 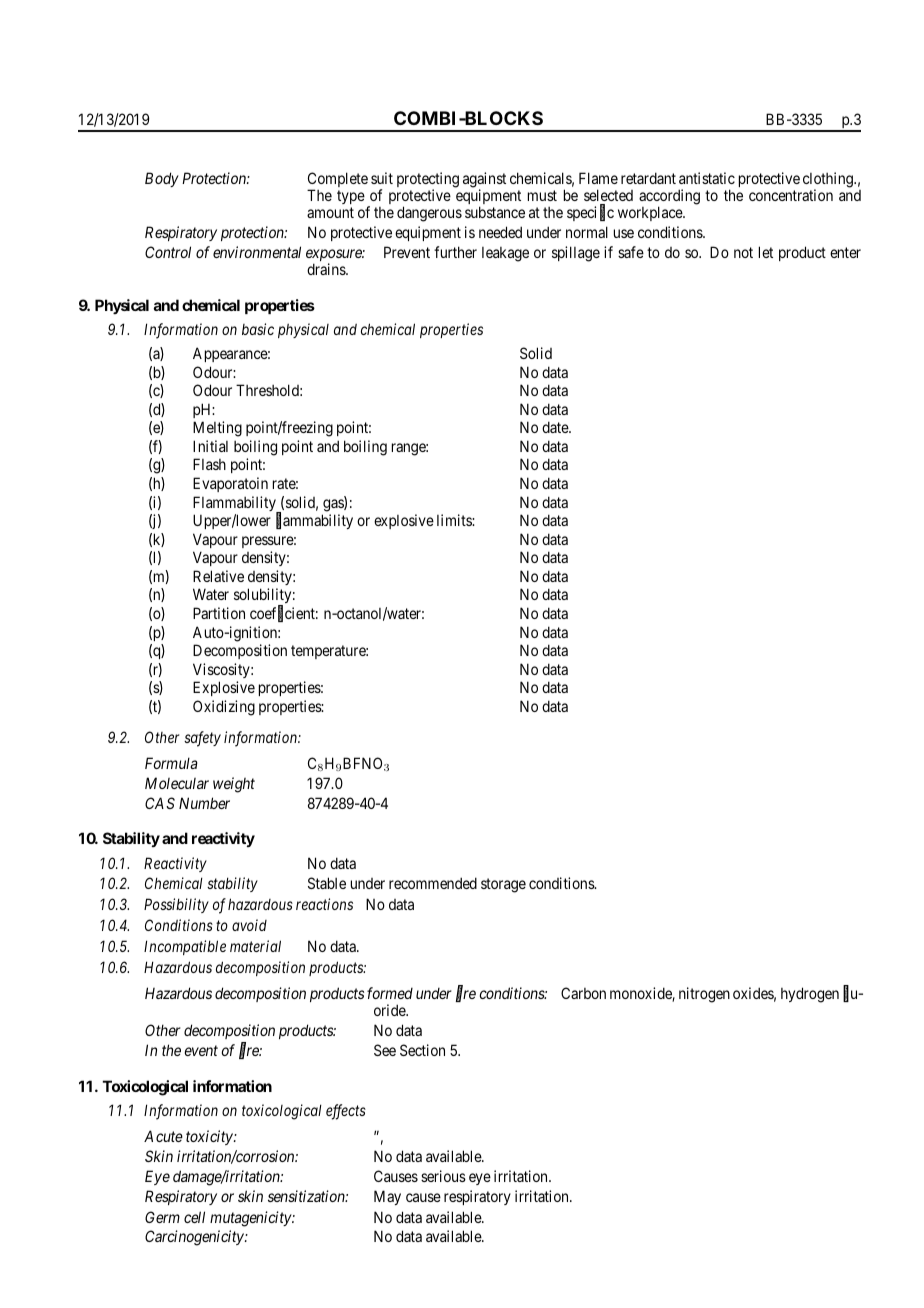 What do you see at coordinates (503, 885) in the document?
I see `storage` at bounding box center [503, 885].
